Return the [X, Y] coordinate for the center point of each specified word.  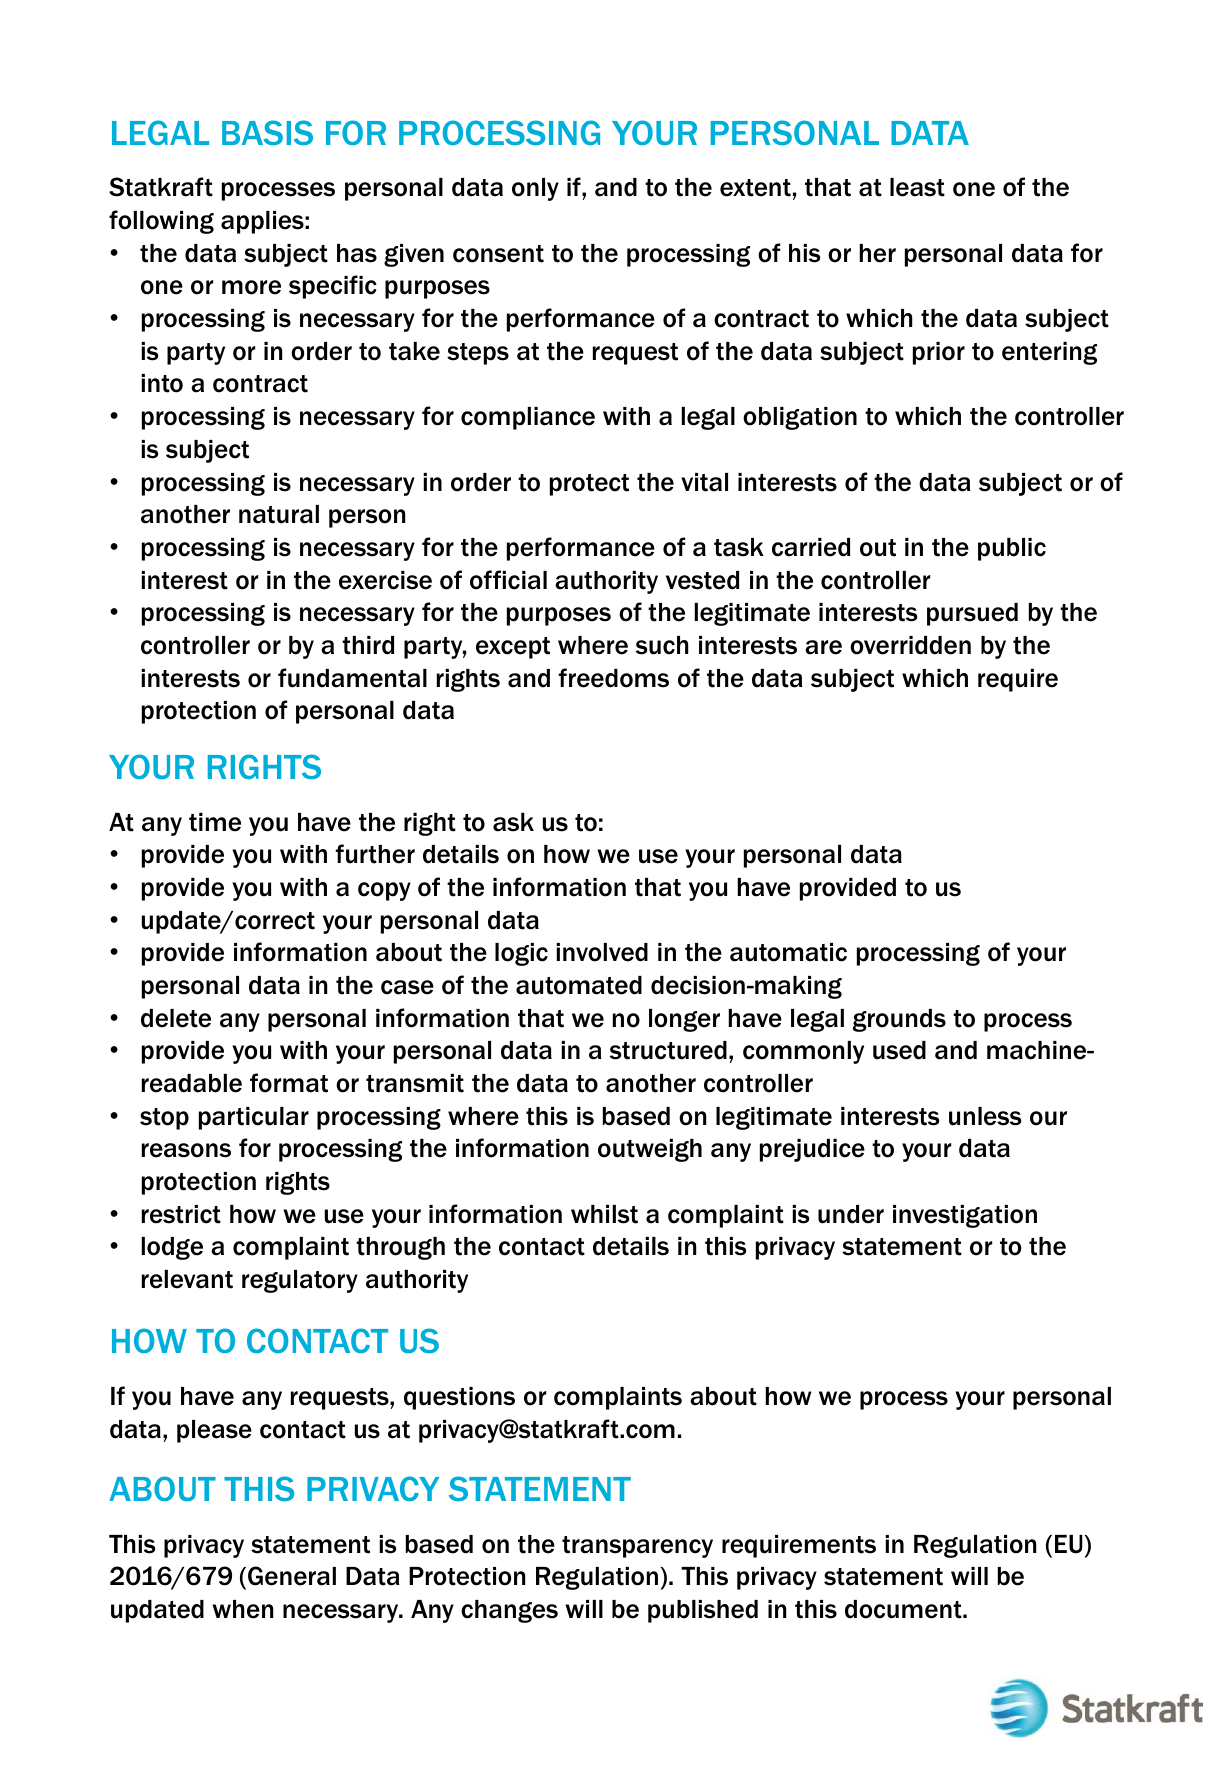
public [1012, 549]
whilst [604, 1214]
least [917, 187]
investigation [965, 1216]
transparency [637, 1547]
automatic [788, 952]
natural [279, 514]
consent [498, 254]
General [292, 1576]
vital [704, 482]
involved [602, 952]
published [703, 1611]
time [215, 822]
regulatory [300, 1281]
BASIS [267, 132]
